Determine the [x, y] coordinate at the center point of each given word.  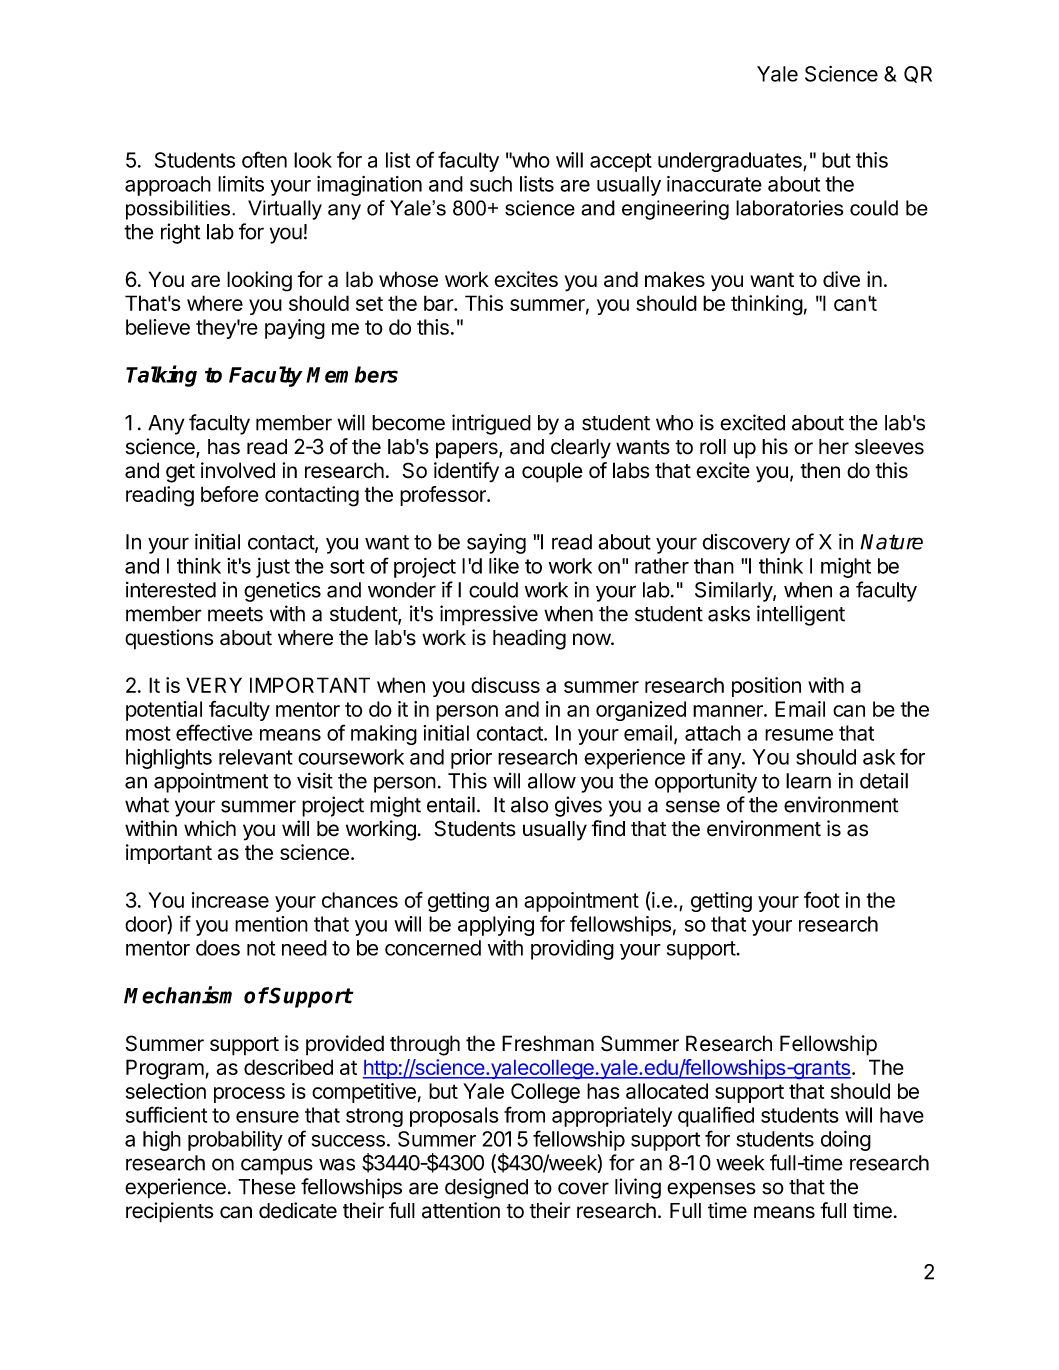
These [267, 1187]
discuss [505, 685]
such [491, 184]
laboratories [789, 208]
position [766, 687]
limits [241, 184]
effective [214, 732]
